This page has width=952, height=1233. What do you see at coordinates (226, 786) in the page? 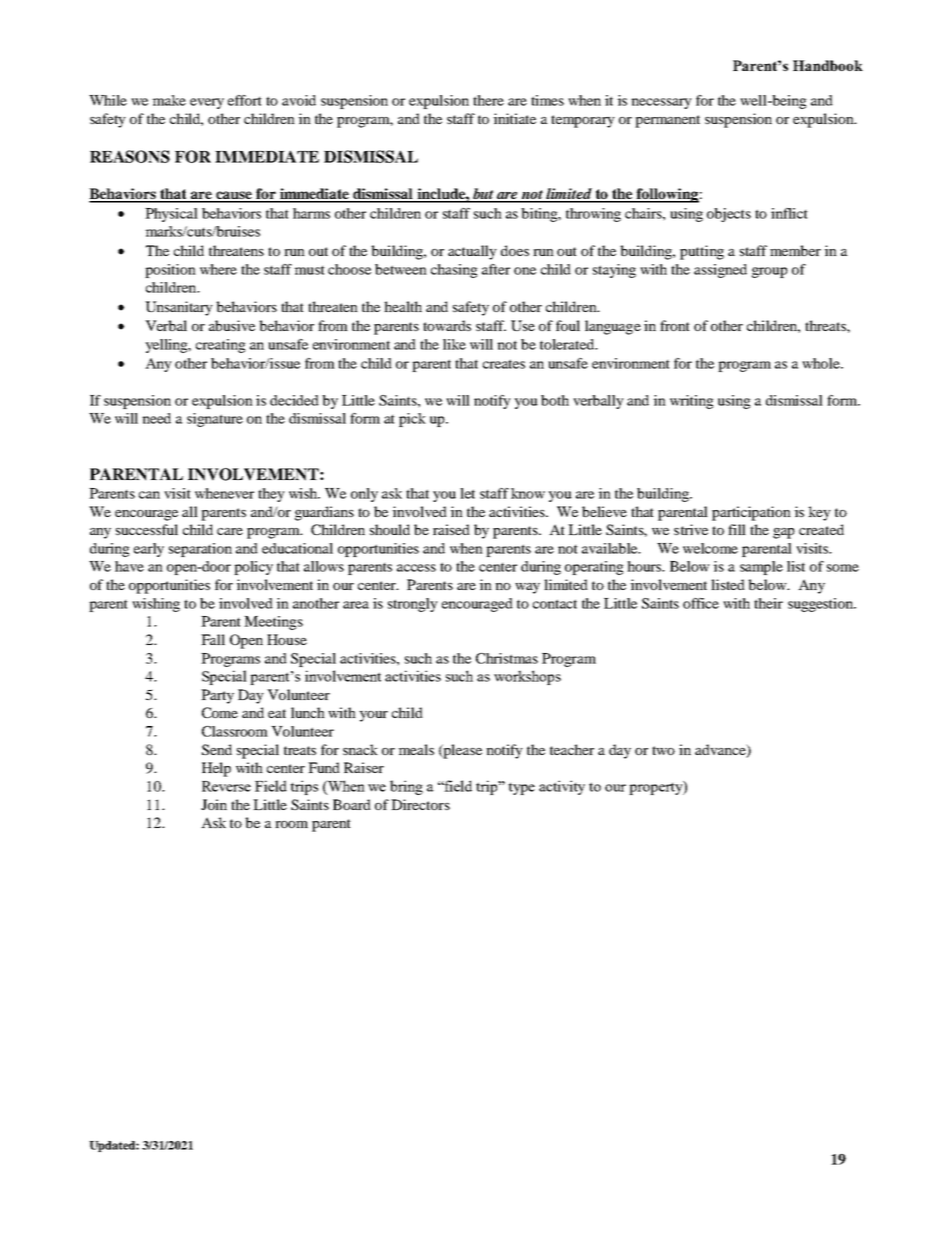
I see `Reverse` at bounding box center [226, 786].
